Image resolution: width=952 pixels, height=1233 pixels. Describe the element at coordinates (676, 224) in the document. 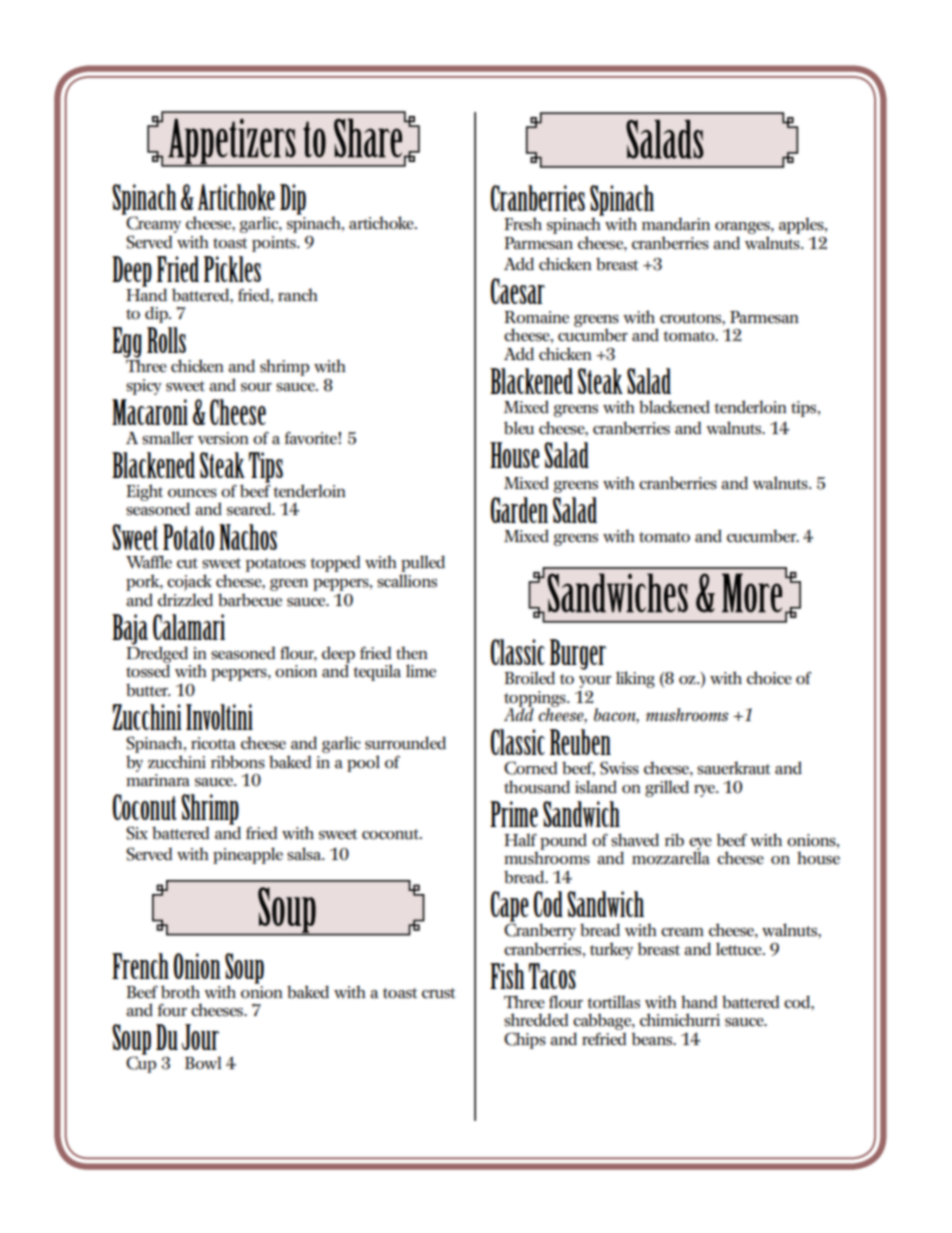

I see `mandarin` at that location.
